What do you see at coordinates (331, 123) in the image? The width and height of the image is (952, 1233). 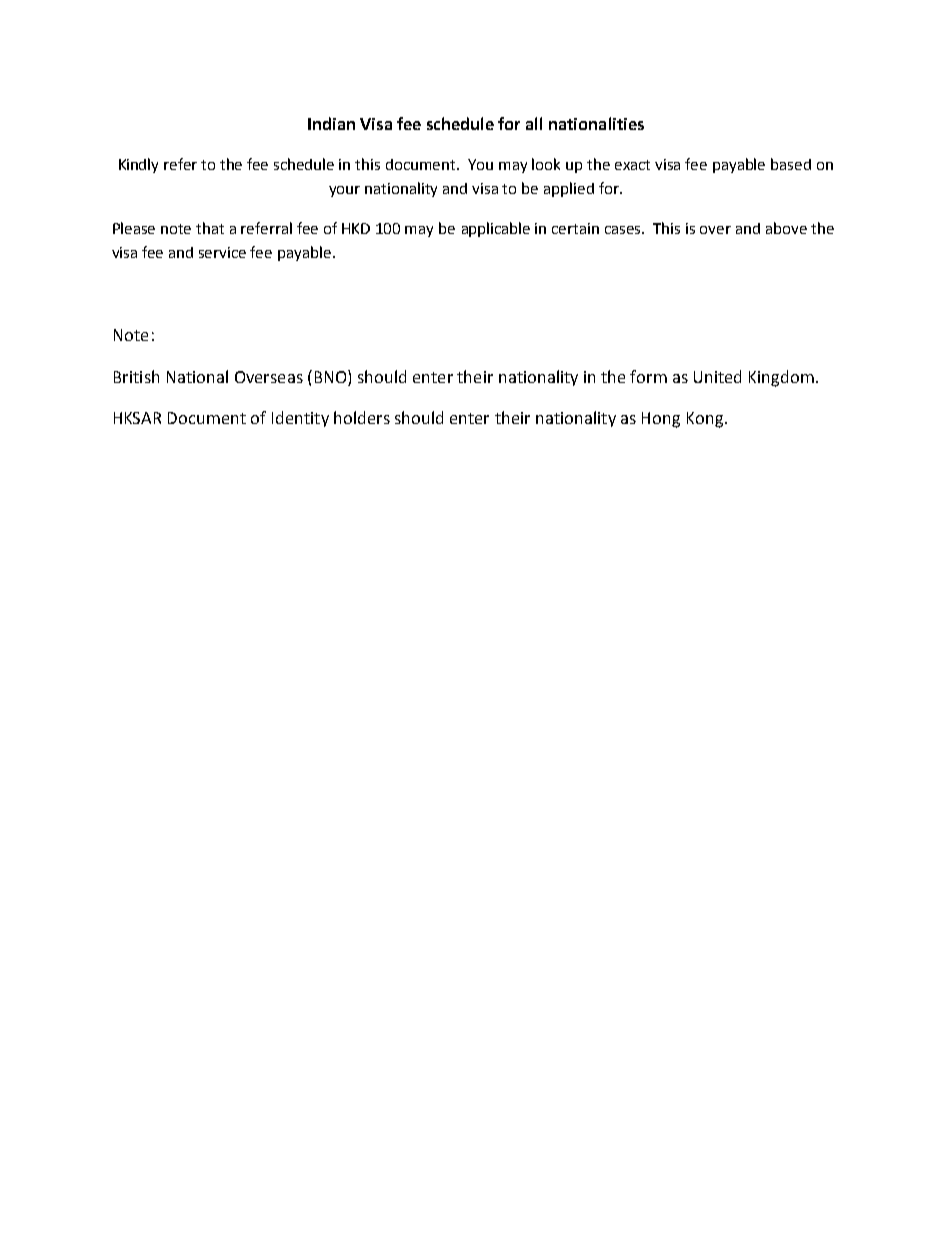 I see `Indian` at bounding box center [331, 123].
